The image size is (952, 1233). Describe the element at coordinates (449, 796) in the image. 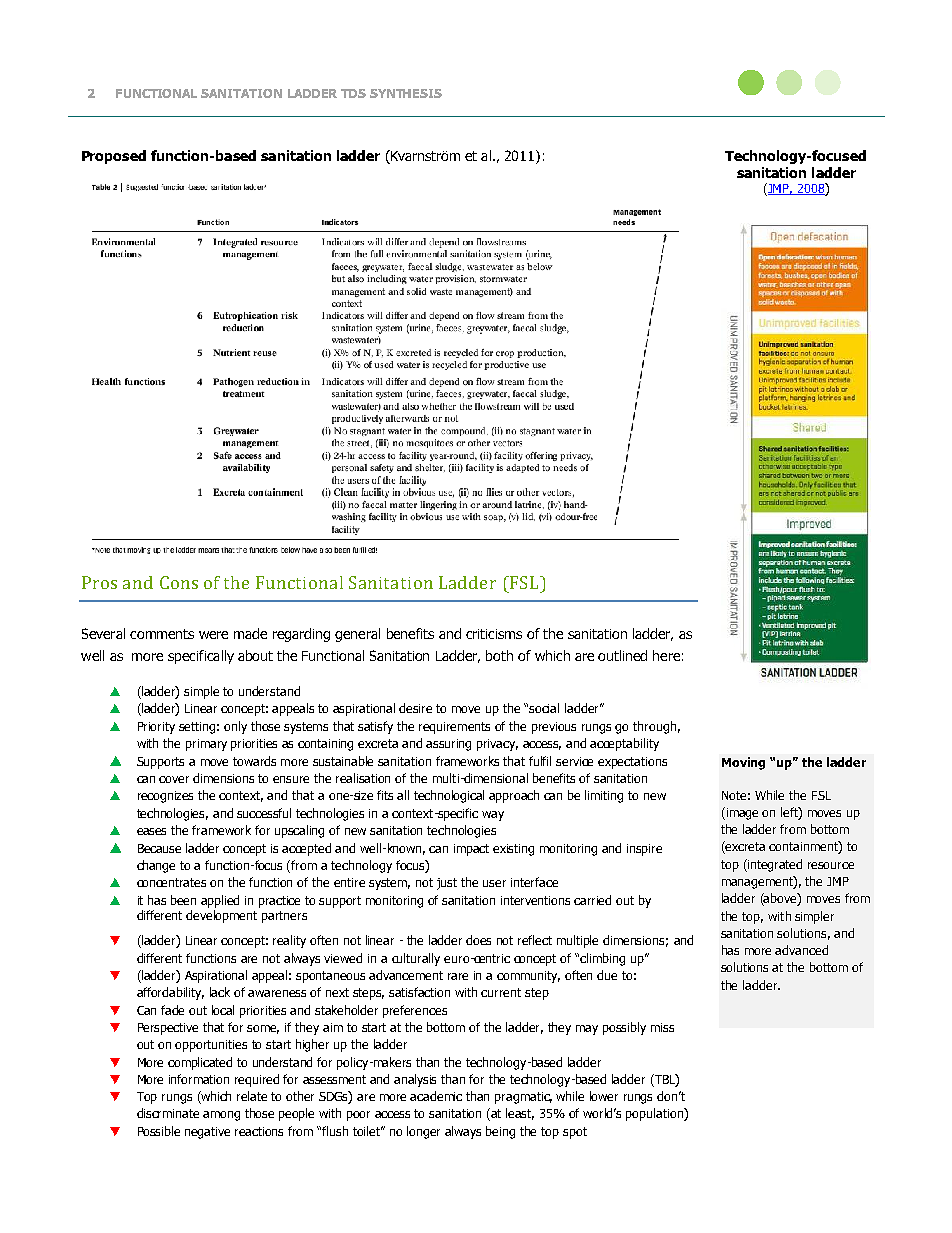

I see `technological` at that location.
